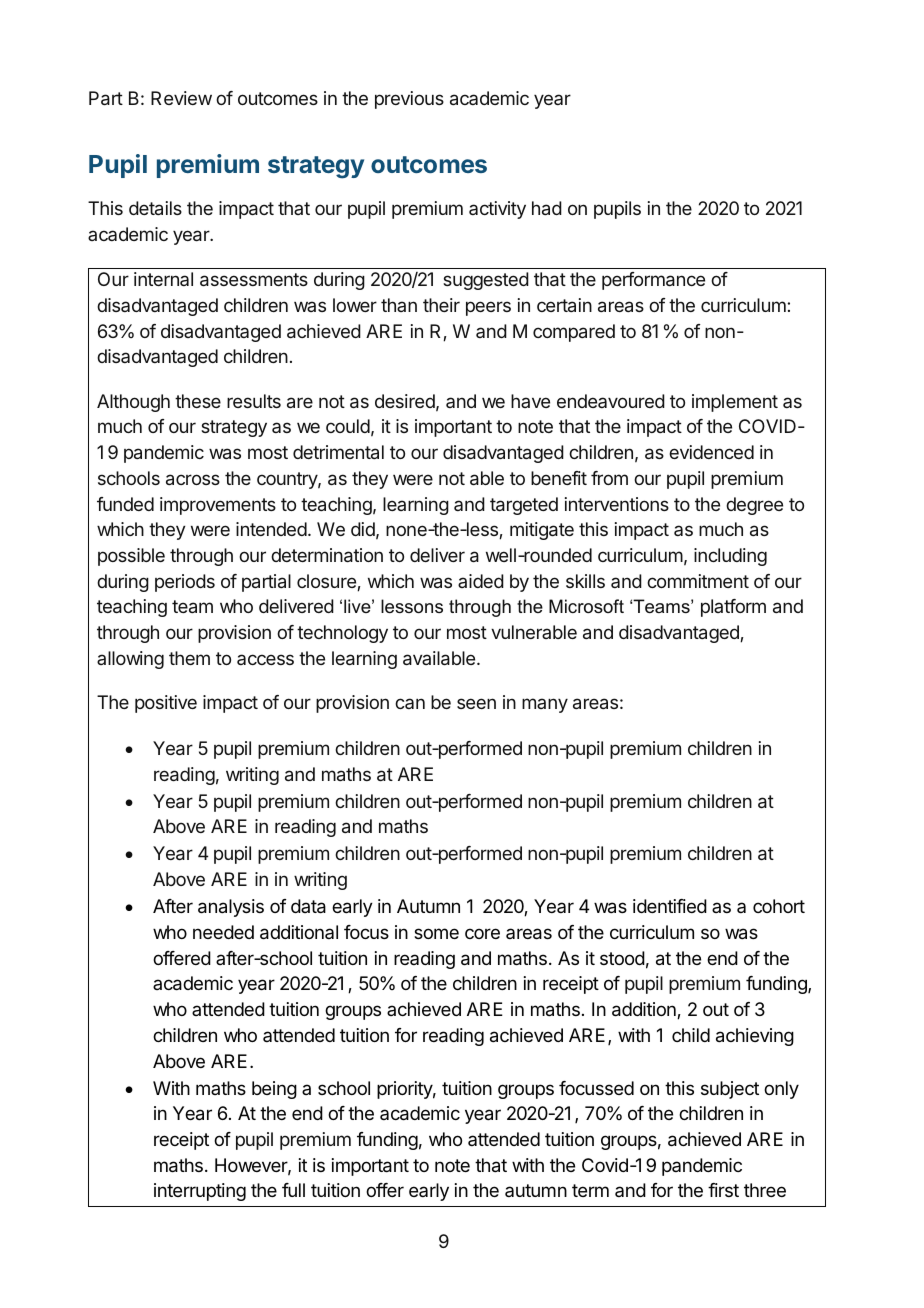 This screenshot has width=924, height=1308. Describe the element at coordinates (547, 208) in the screenshot. I see `had` at that location.
